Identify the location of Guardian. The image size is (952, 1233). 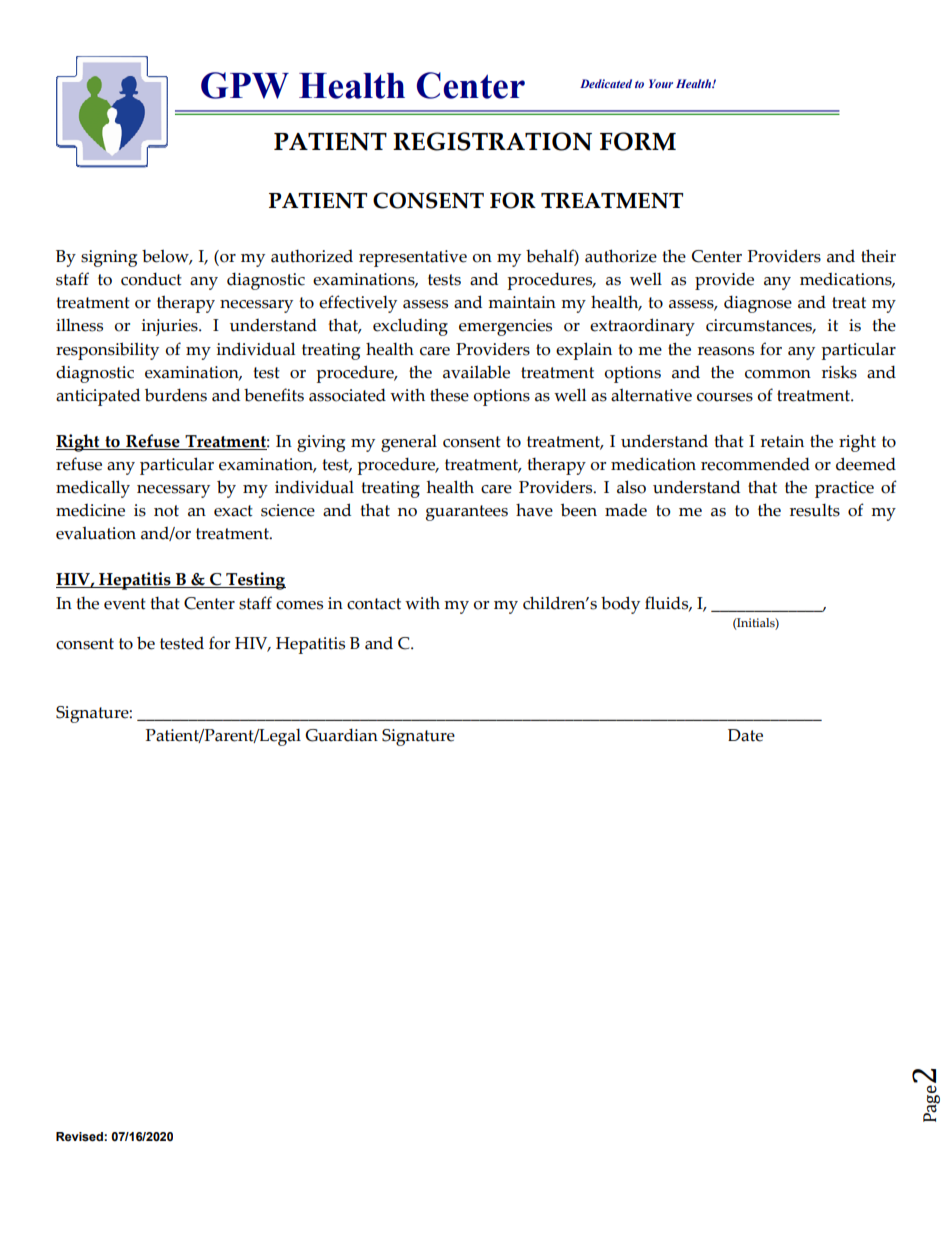
(341, 735).
